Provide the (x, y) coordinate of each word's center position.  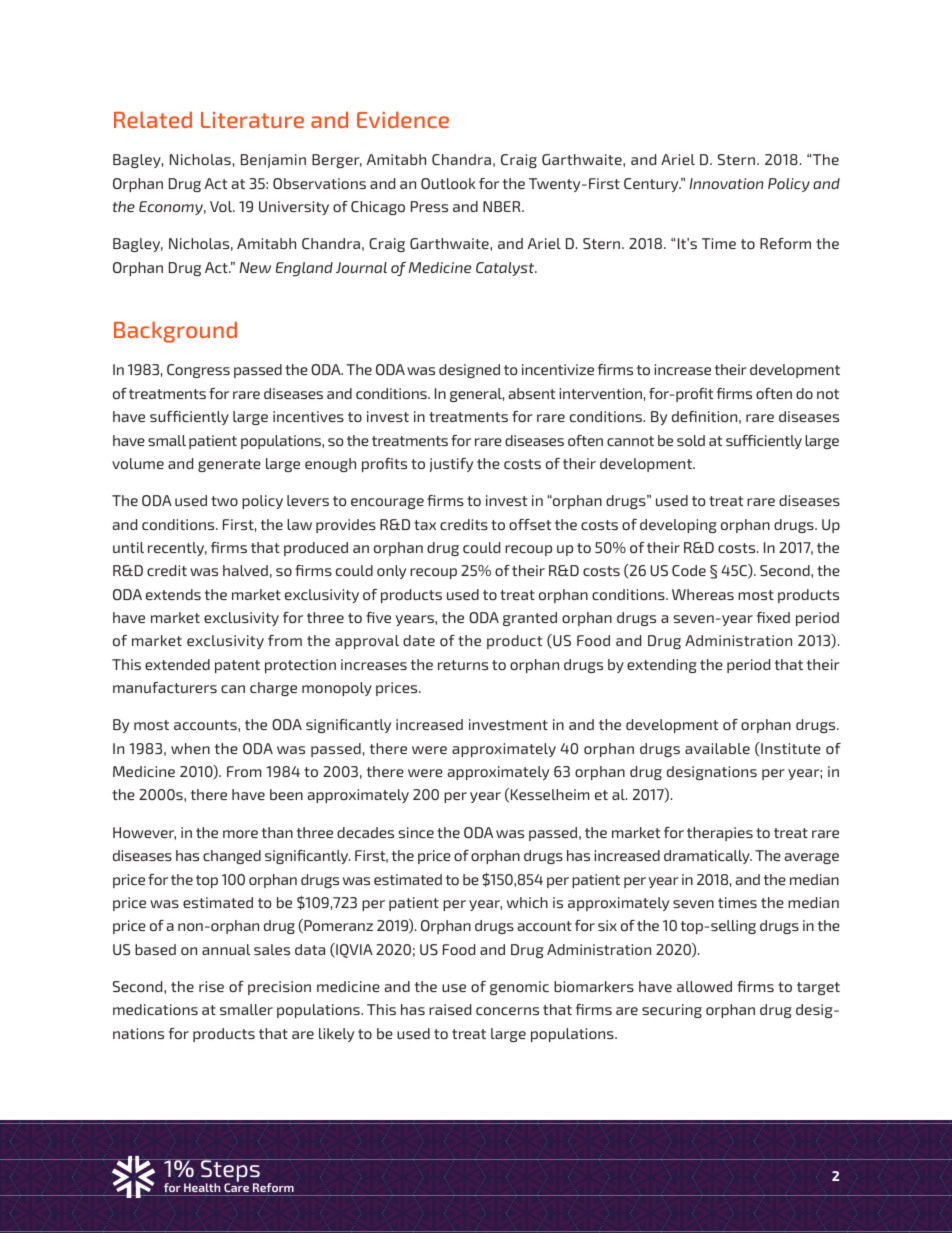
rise (211, 986)
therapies (720, 834)
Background (175, 332)
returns (463, 665)
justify (451, 465)
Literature (252, 120)
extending (662, 666)
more (240, 834)
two (224, 501)
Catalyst (506, 269)
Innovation (726, 183)
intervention (600, 393)
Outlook (448, 183)
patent (237, 666)
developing (678, 526)
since (416, 832)
